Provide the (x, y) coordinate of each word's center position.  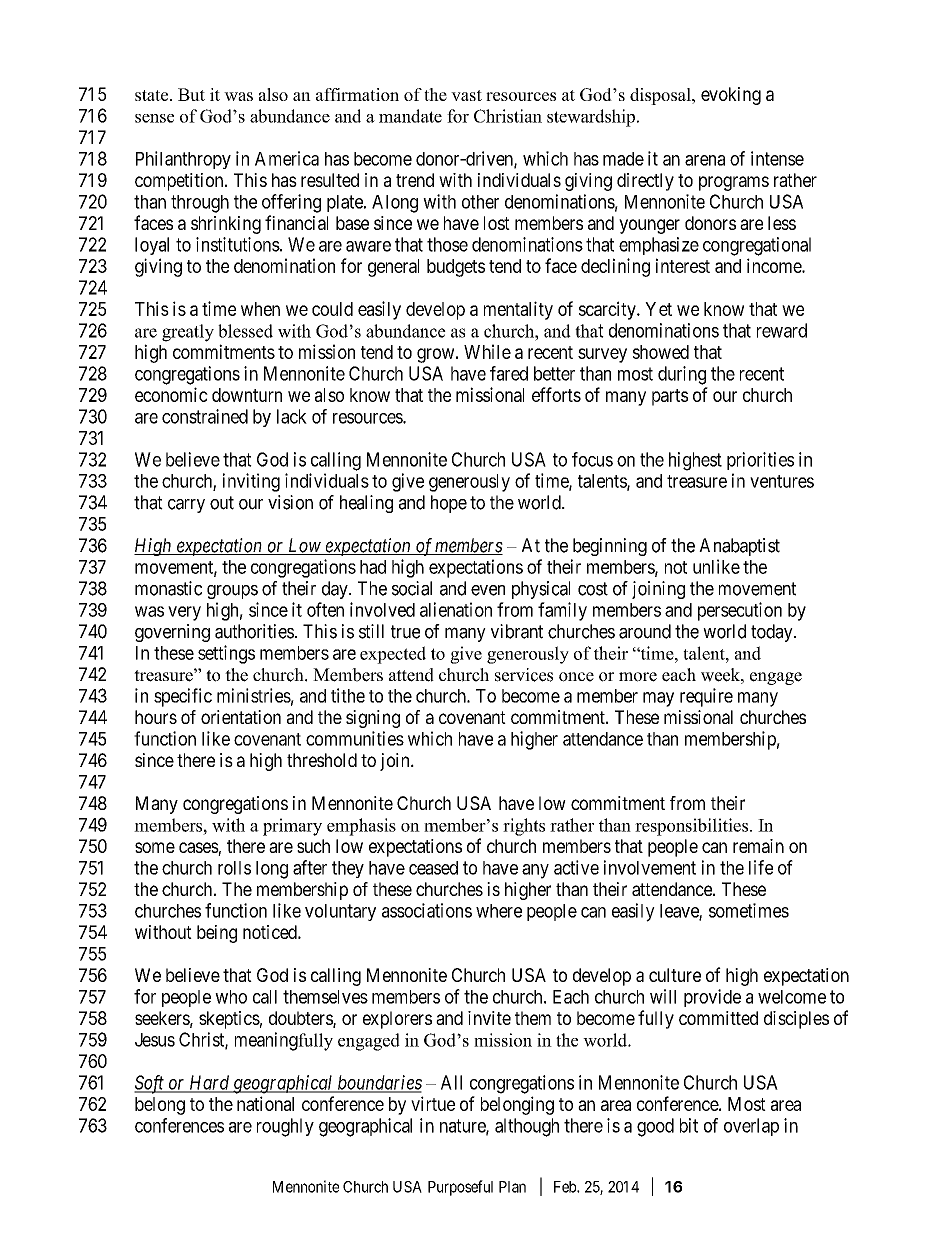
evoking (731, 96)
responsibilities (691, 827)
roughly (285, 1127)
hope (449, 504)
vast (466, 95)
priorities (760, 461)
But (191, 94)
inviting (251, 482)
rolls (234, 868)
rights (524, 827)
